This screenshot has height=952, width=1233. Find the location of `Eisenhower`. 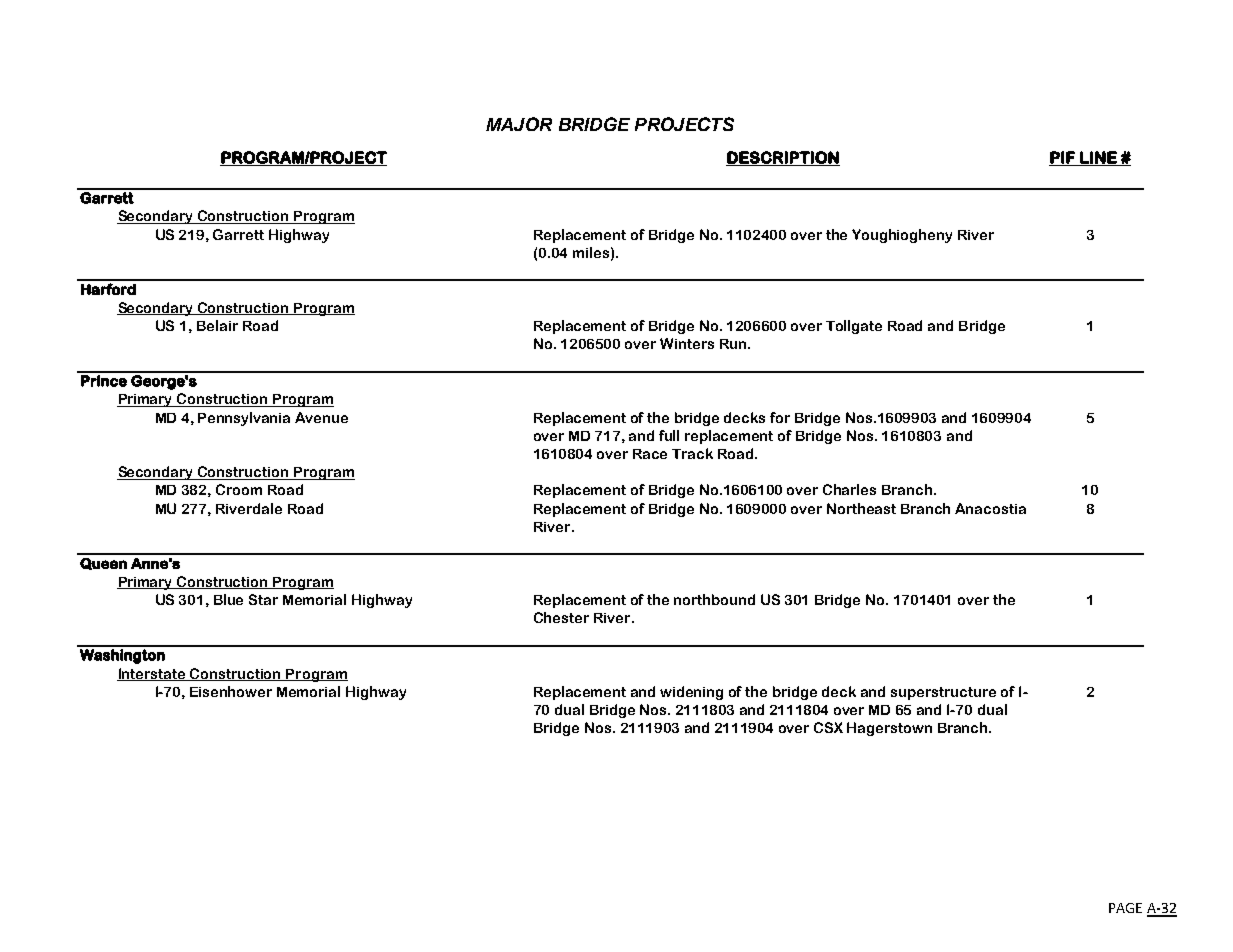

Eisenhower is located at coordinates (231, 691).
